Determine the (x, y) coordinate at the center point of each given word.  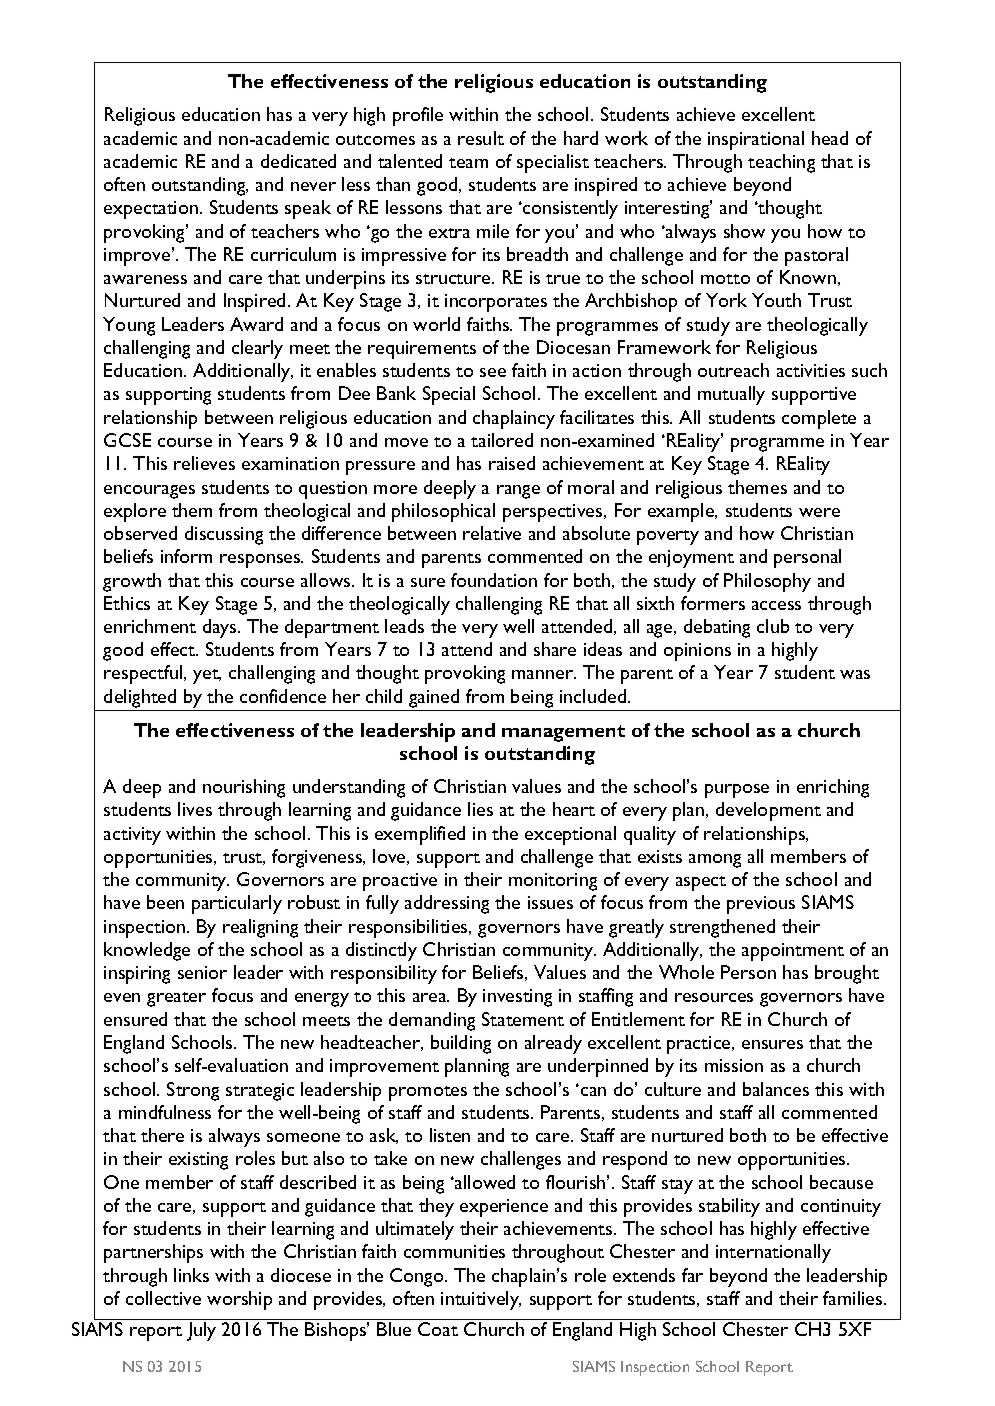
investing (517, 998)
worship (239, 1300)
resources (714, 997)
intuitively (481, 1300)
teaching (781, 163)
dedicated (298, 161)
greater (176, 999)
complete (819, 419)
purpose (737, 791)
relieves (204, 463)
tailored (502, 440)
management (563, 733)
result (481, 138)
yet (207, 676)
